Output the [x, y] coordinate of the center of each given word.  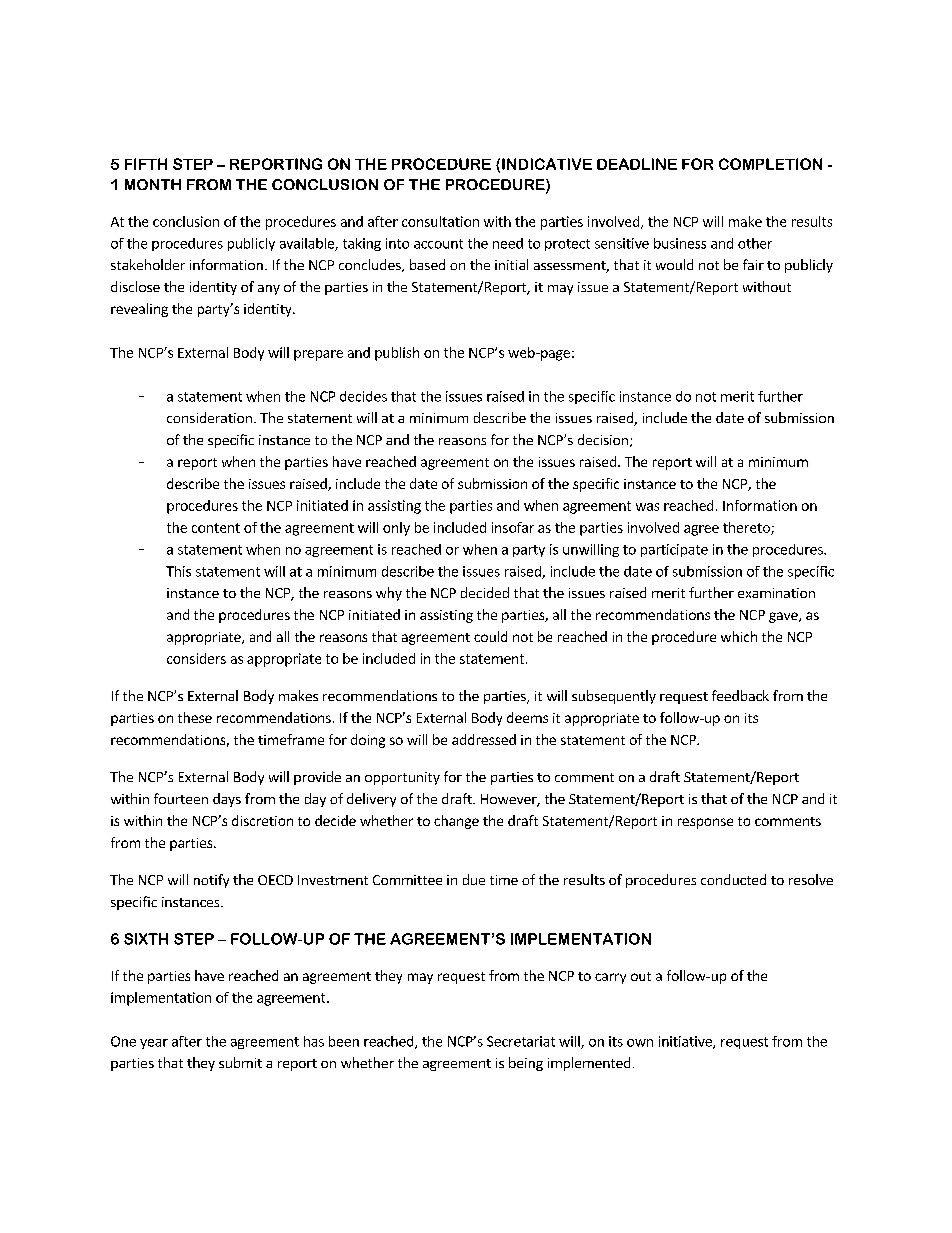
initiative [686, 1042]
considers [196, 658]
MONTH [153, 184]
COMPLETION [770, 164]
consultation [440, 221]
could [490, 636]
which [739, 636]
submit [240, 1062]
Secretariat [521, 1041]
